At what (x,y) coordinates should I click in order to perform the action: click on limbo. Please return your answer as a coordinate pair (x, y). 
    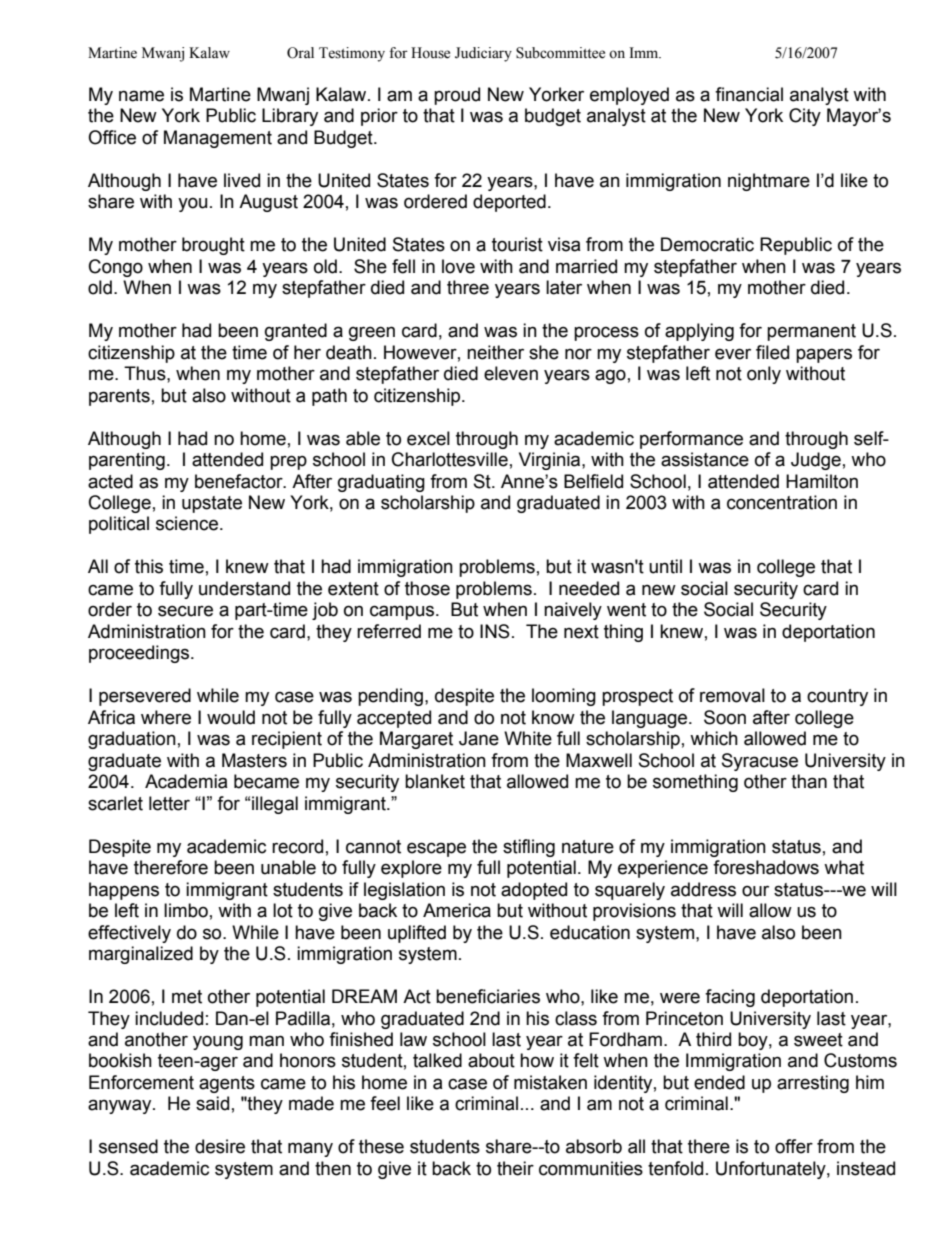
    Looking at the image, I should click on (186, 910).
